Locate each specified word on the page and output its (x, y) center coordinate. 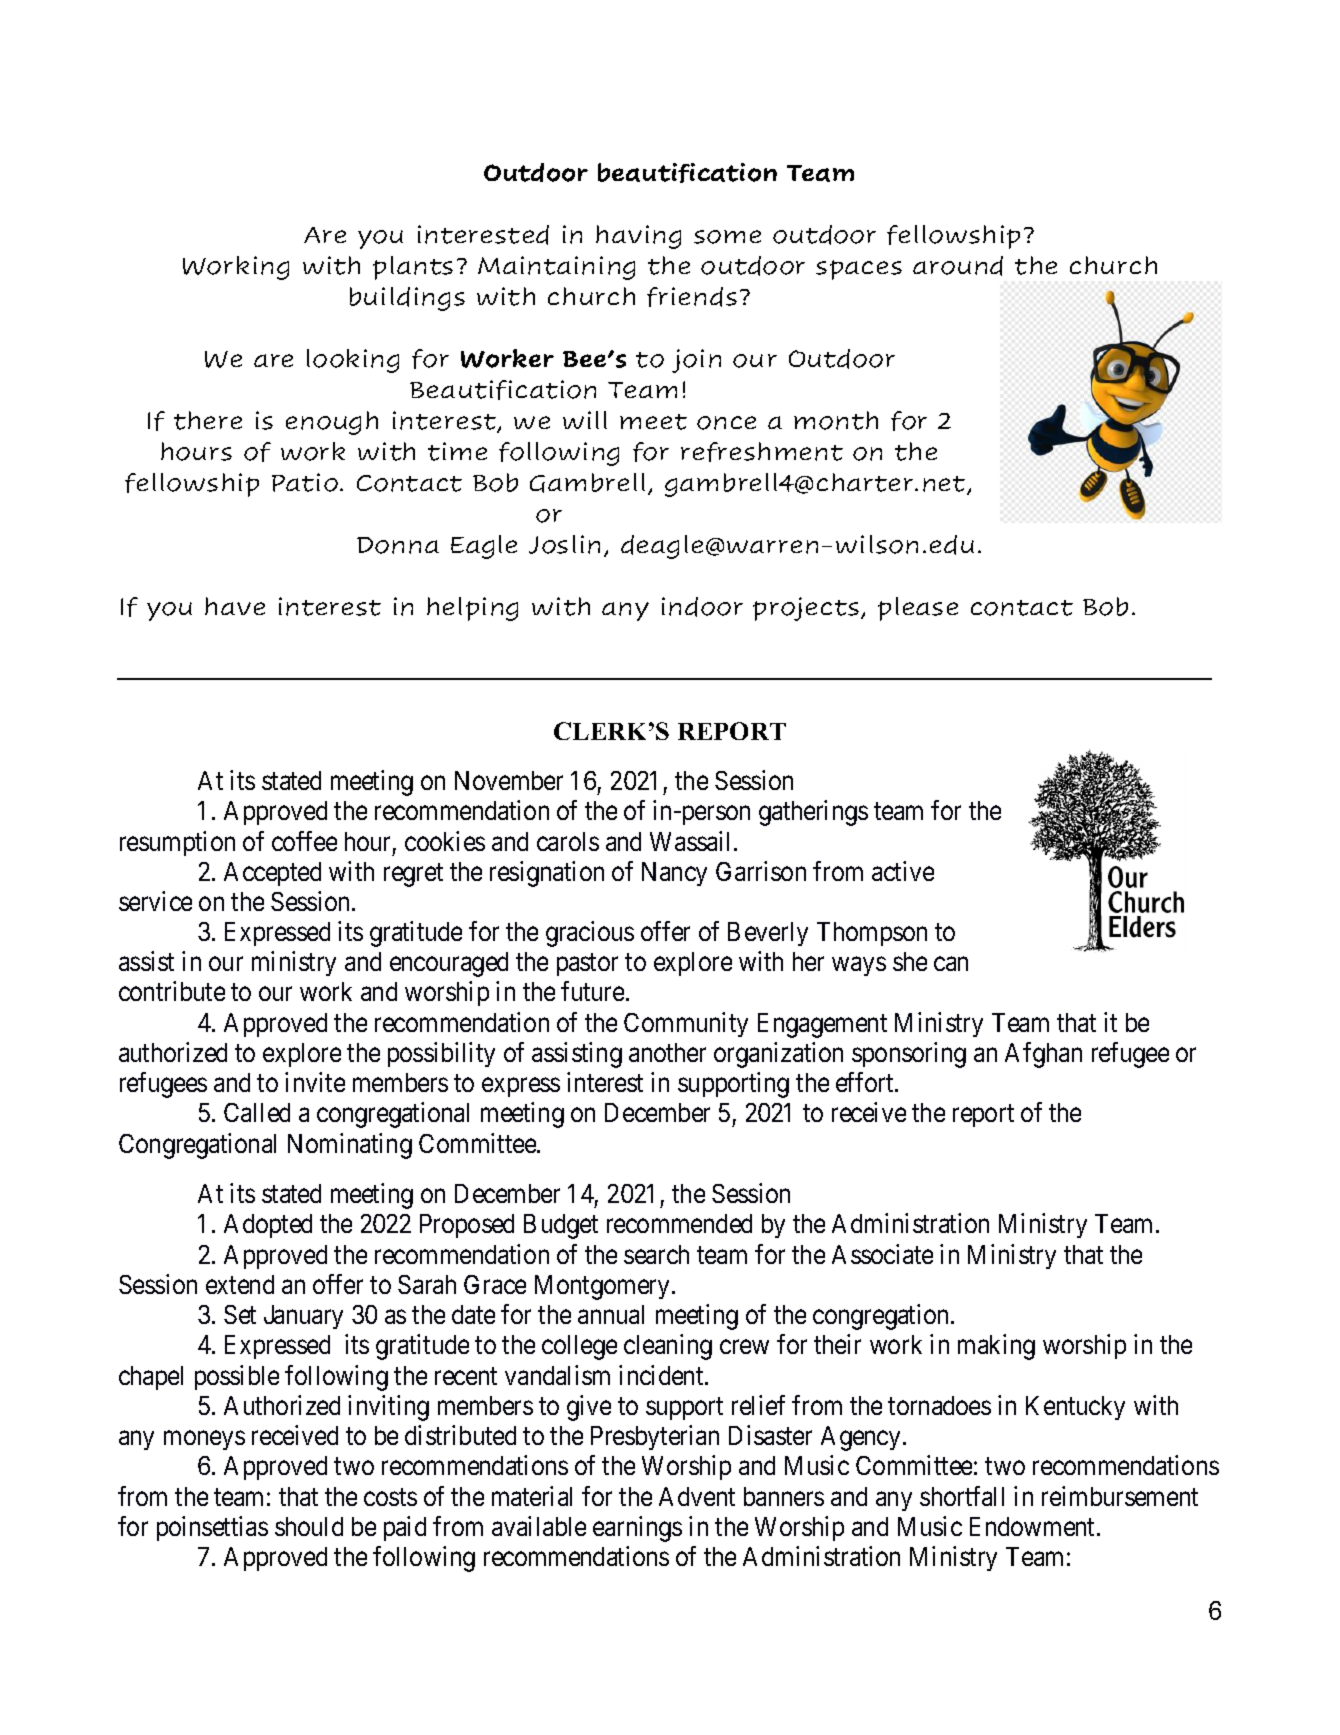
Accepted (272, 874)
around (958, 266)
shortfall (962, 1496)
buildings (407, 299)
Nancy (674, 874)
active (903, 871)
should (309, 1526)
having (638, 237)
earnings (637, 1529)
